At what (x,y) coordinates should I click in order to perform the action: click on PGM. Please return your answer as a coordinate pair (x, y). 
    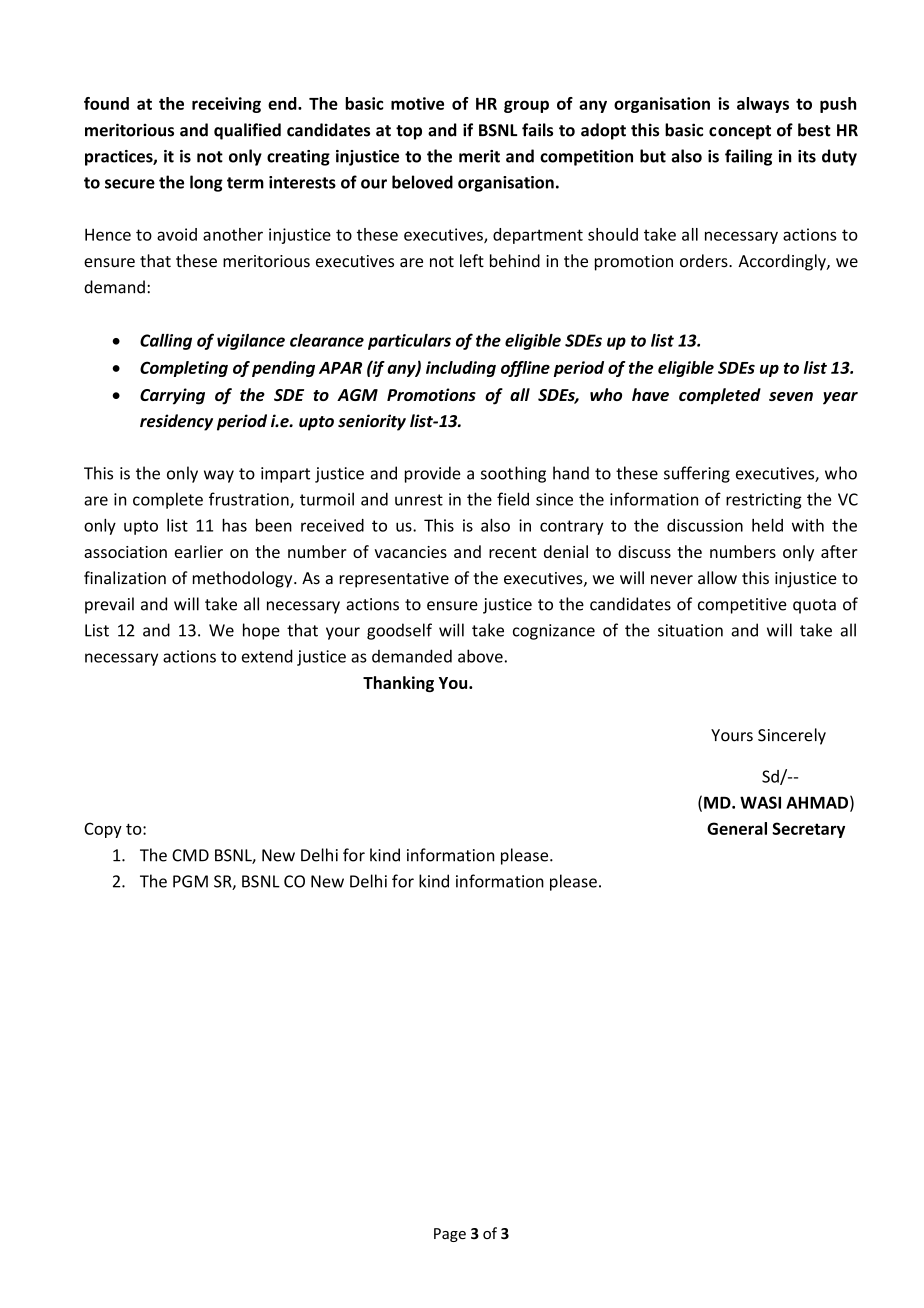
    Looking at the image, I should click on (190, 881).
